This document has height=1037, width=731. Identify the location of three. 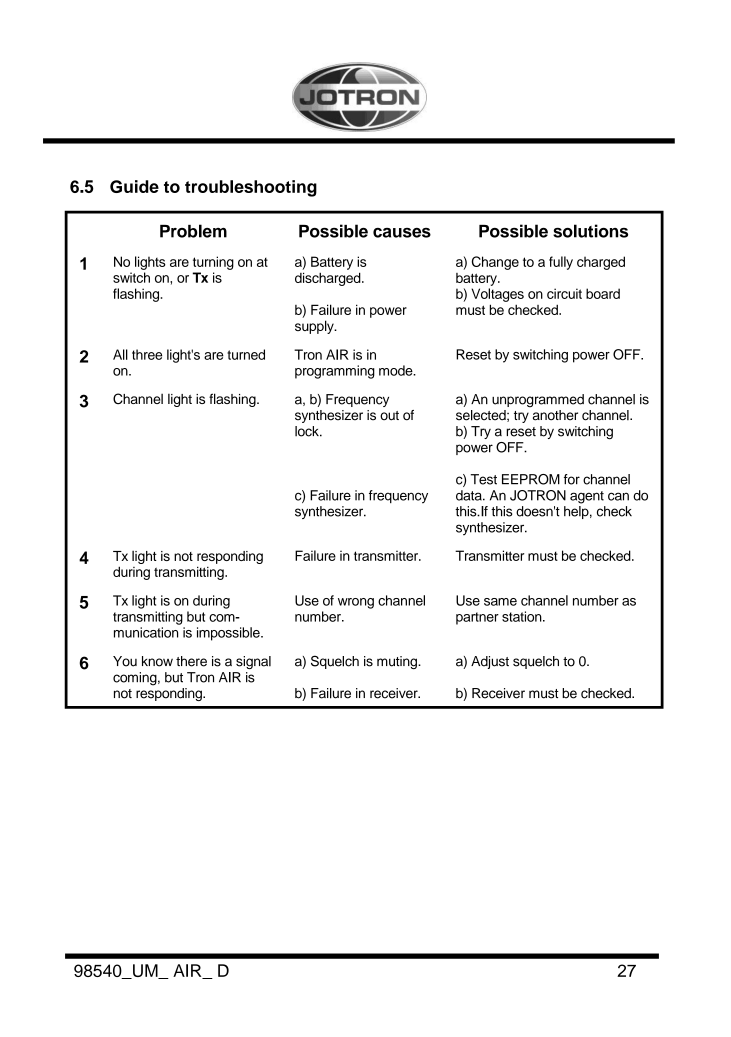
(147, 354).
